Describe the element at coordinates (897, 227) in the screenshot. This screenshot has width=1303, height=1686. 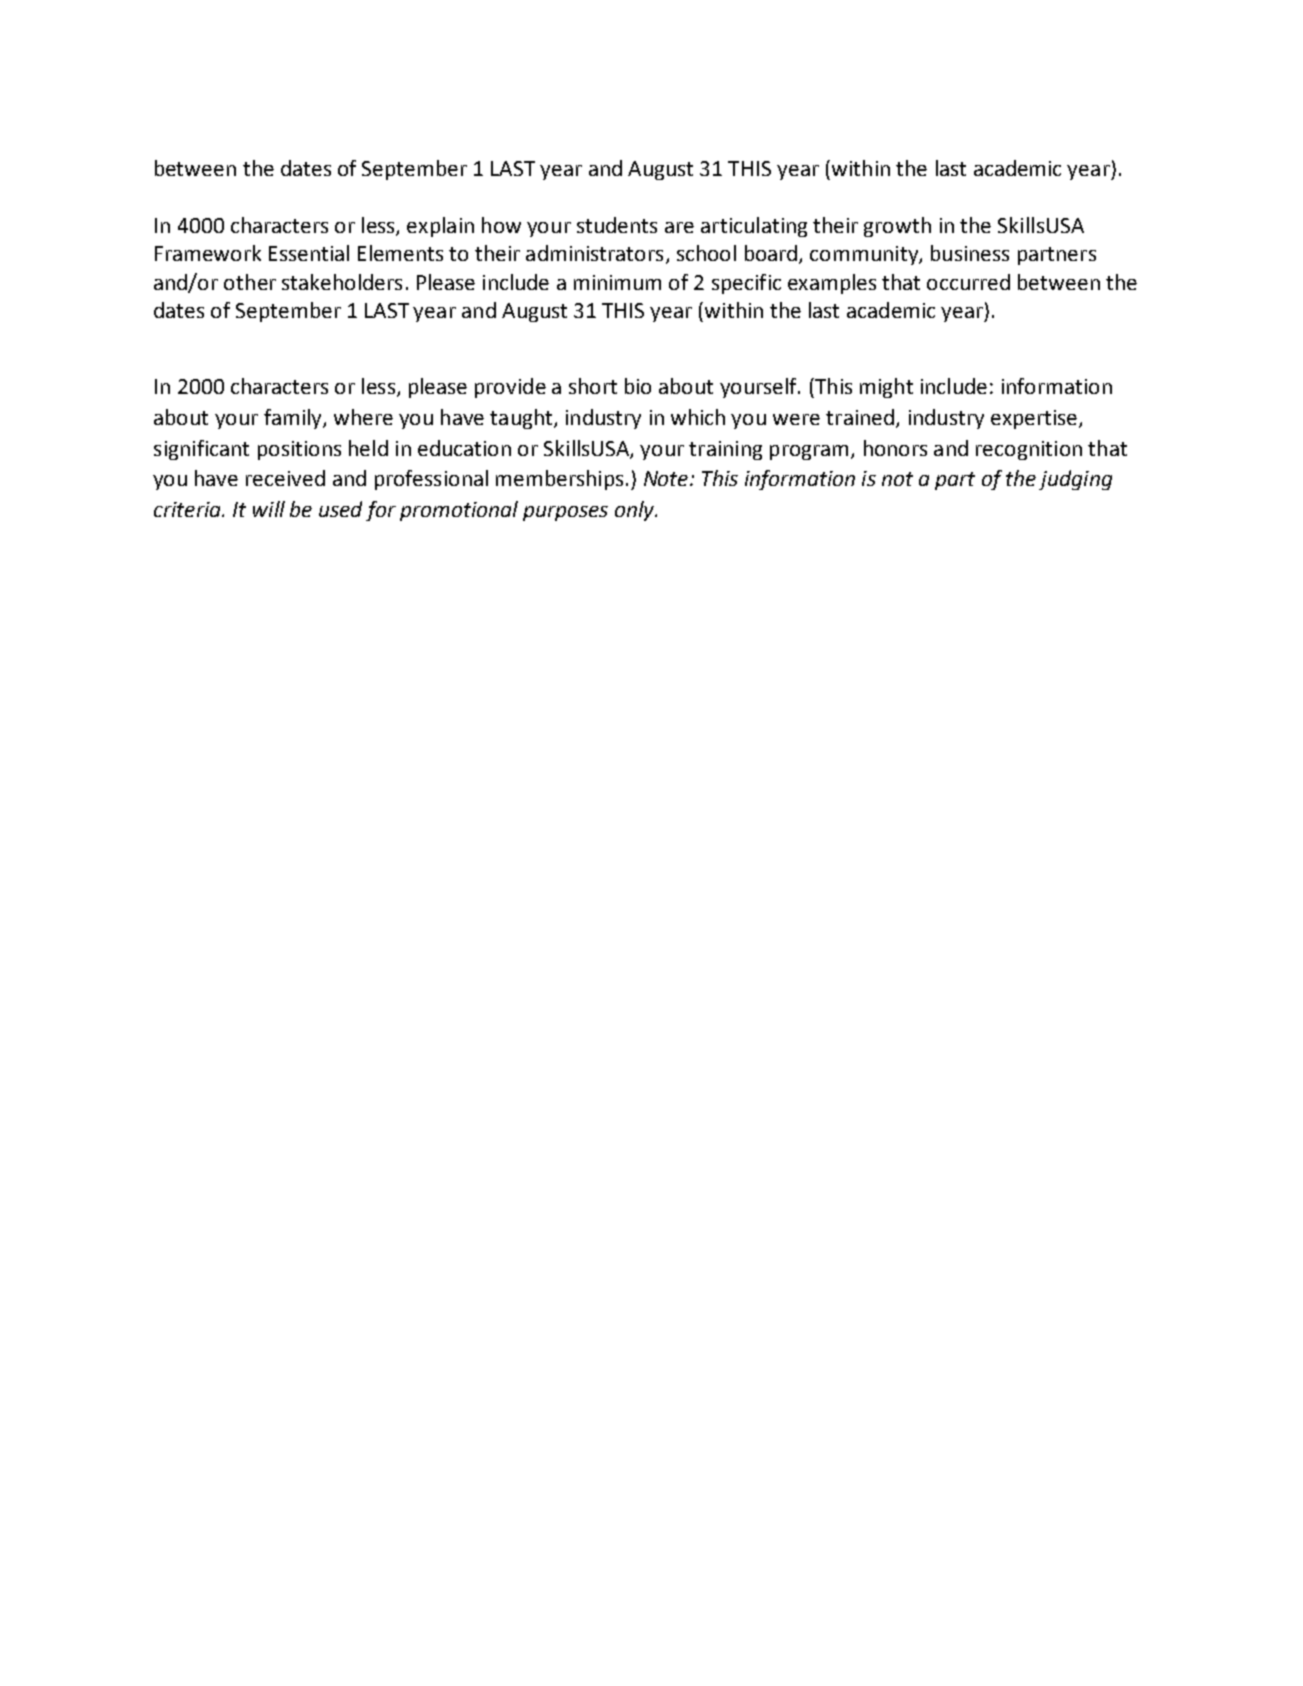
I see `growth` at that location.
